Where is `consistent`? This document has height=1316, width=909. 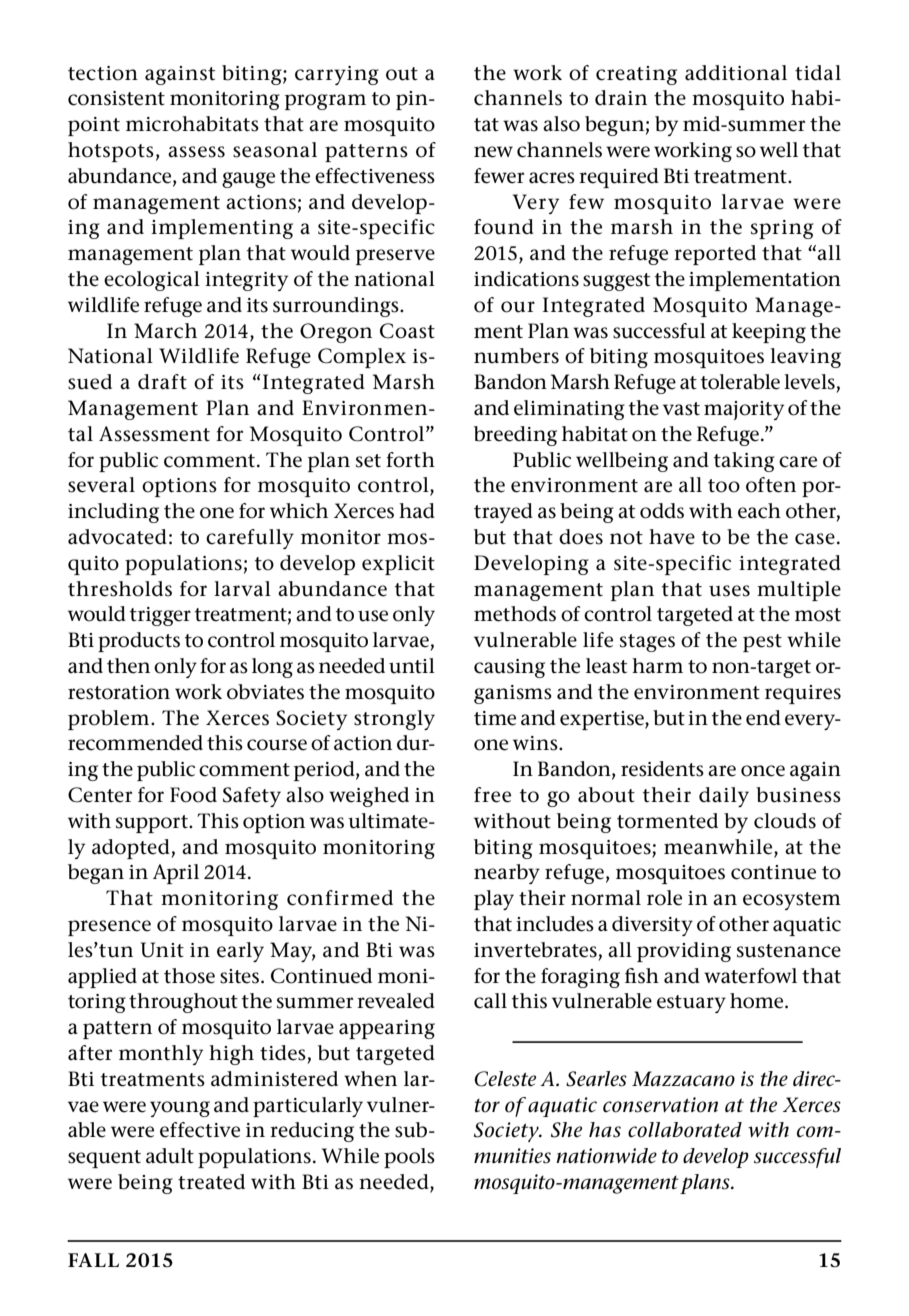
consistent is located at coordinates (116, 98).
